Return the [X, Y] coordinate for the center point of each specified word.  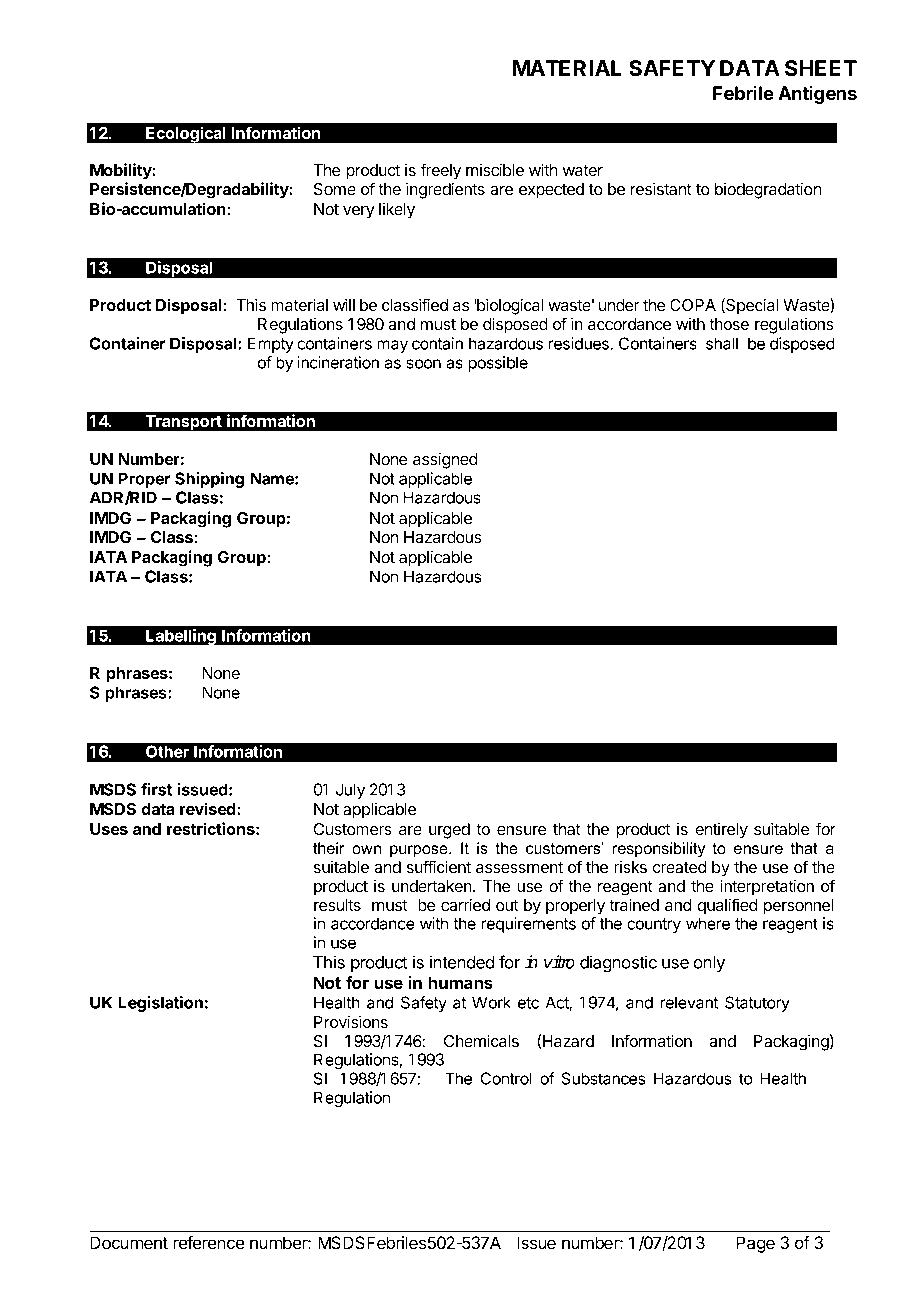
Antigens [817, 95]
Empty [271, 345]
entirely [721, 830]
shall [722, 343]
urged [449, 831]
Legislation [160, 1004]
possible [498, 364]
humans [460, 982]
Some [335, 189]
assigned [445, 460]
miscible [495, 169]
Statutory [757, 1004]
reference [209, 1242]
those [729, 324]
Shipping [209, 480]
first [156, 789]
